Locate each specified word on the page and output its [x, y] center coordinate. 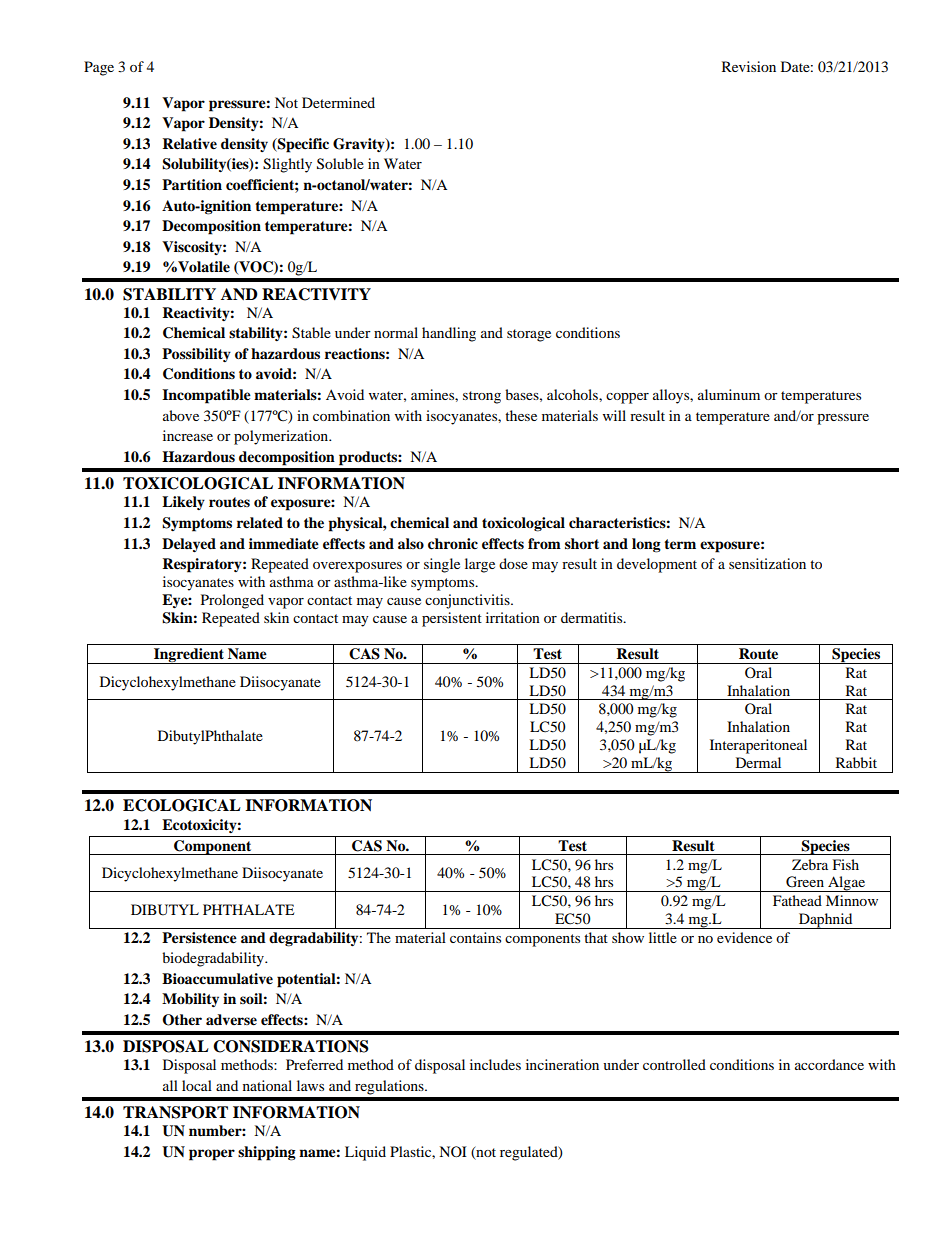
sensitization [767, 563]
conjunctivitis [468, 601]
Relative [189, 144]
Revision [749, 66]
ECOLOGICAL [182, 805]
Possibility [196, 355]
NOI [453, 1151]
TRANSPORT [175, 1112]
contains [475, 937]
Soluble [340, 164]
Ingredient [189, 656]
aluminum [729, 394]
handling [449, 334]
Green [805, 882]
